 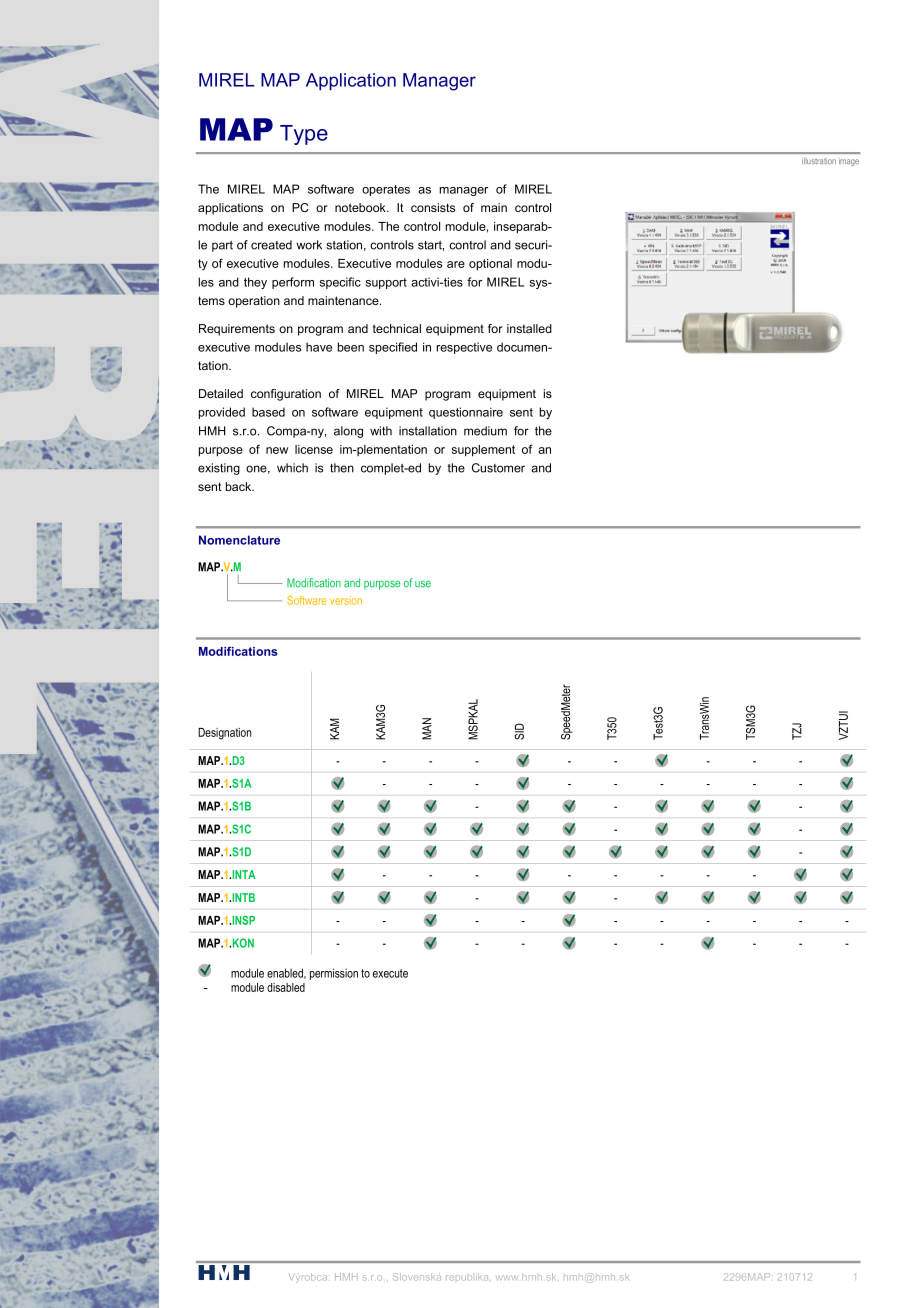 I want to click on Nomenclature, so click(x=239, y=540).
